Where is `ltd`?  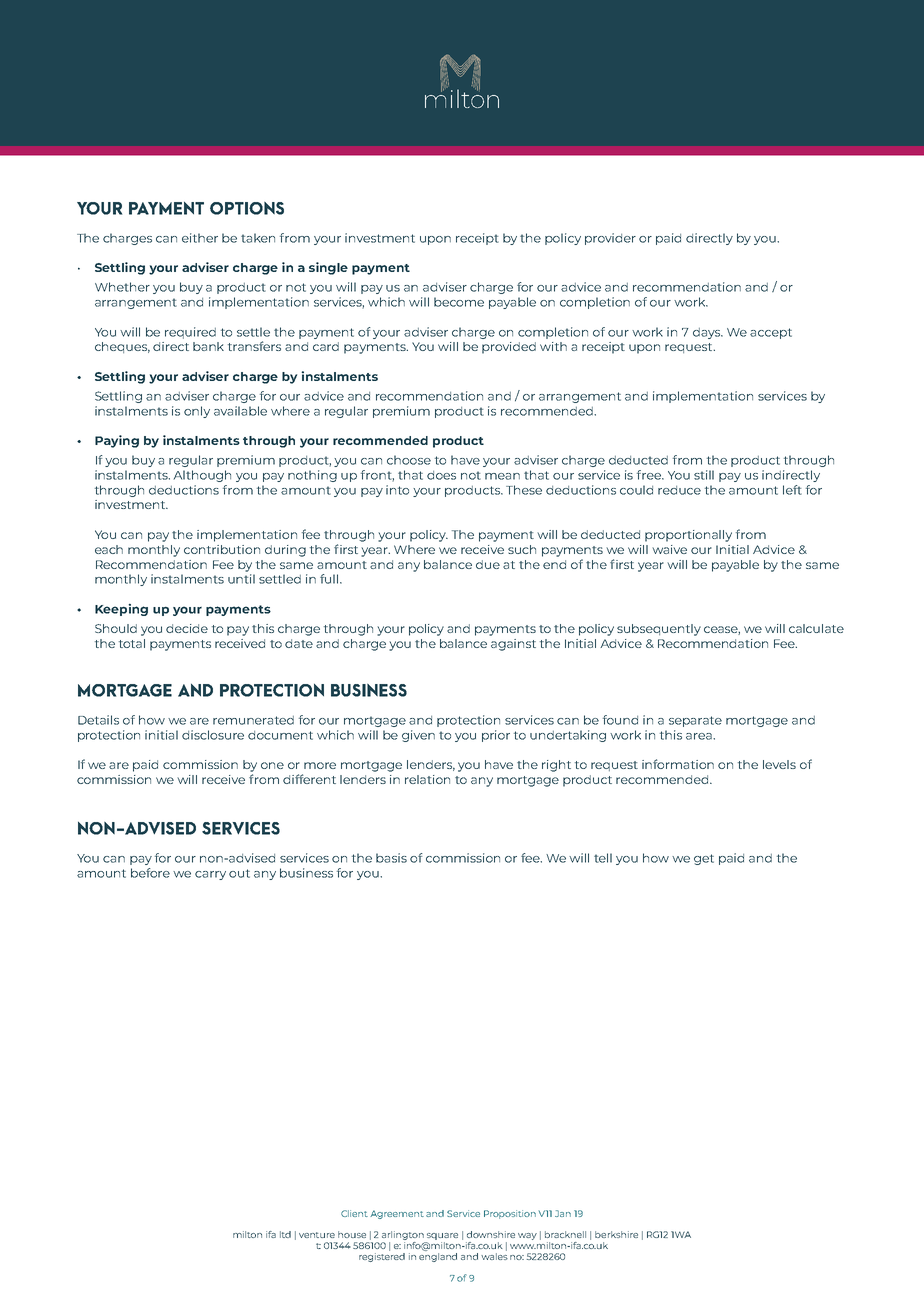
ltd is located at coordinates (285, 1234).
